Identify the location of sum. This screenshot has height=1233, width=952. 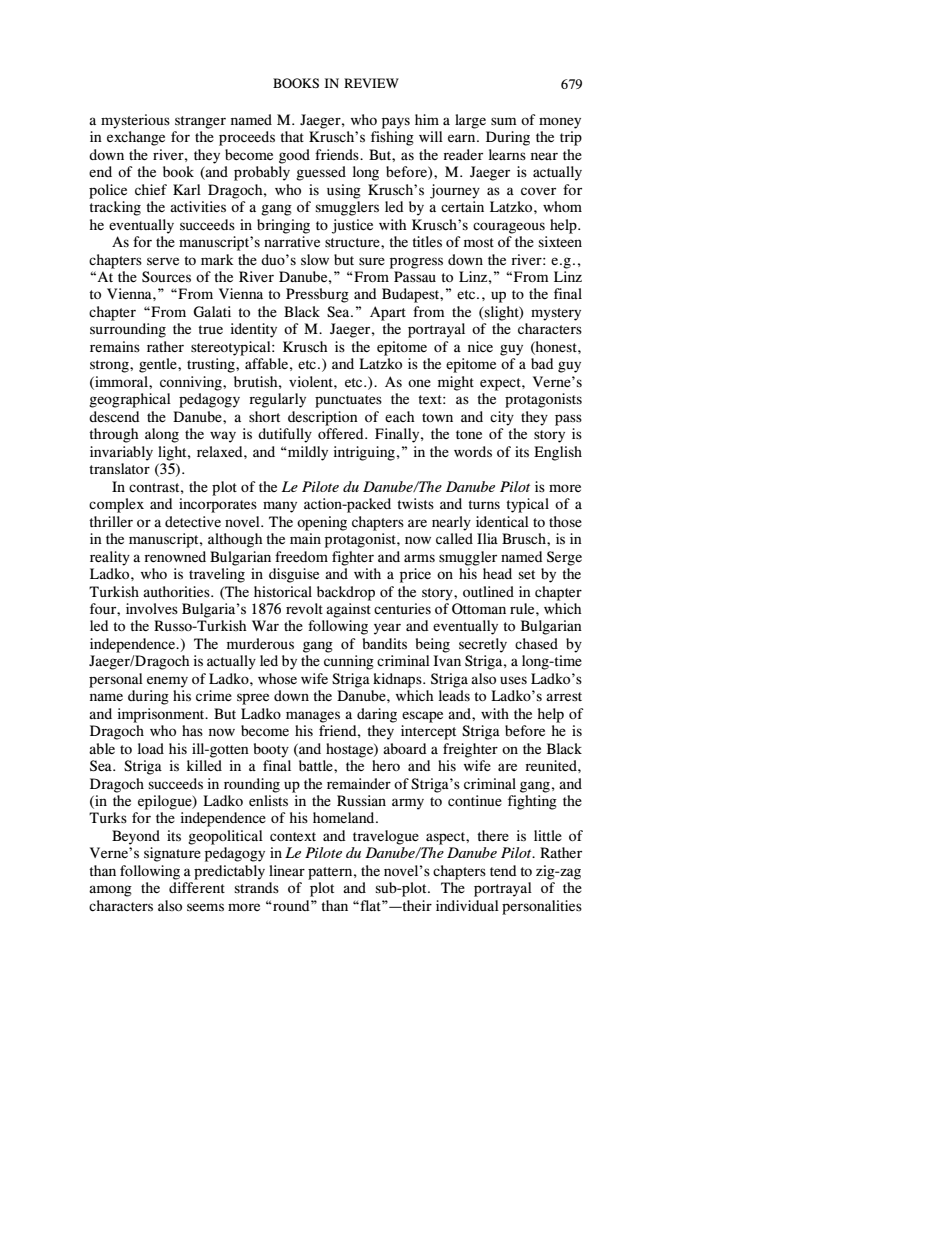
(504, 121).
